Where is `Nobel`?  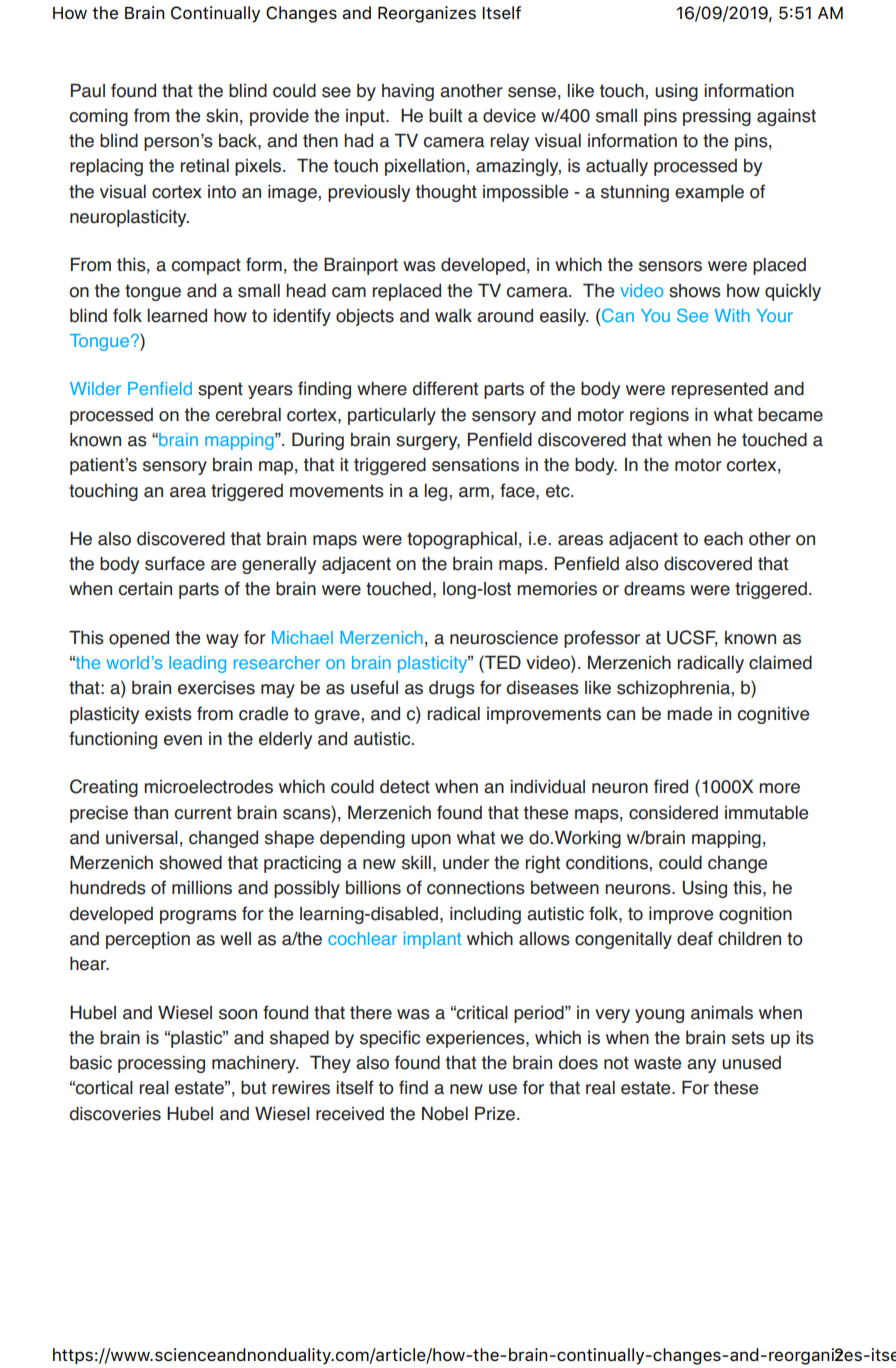 Nobel is located at coordinates (445, 1113).
